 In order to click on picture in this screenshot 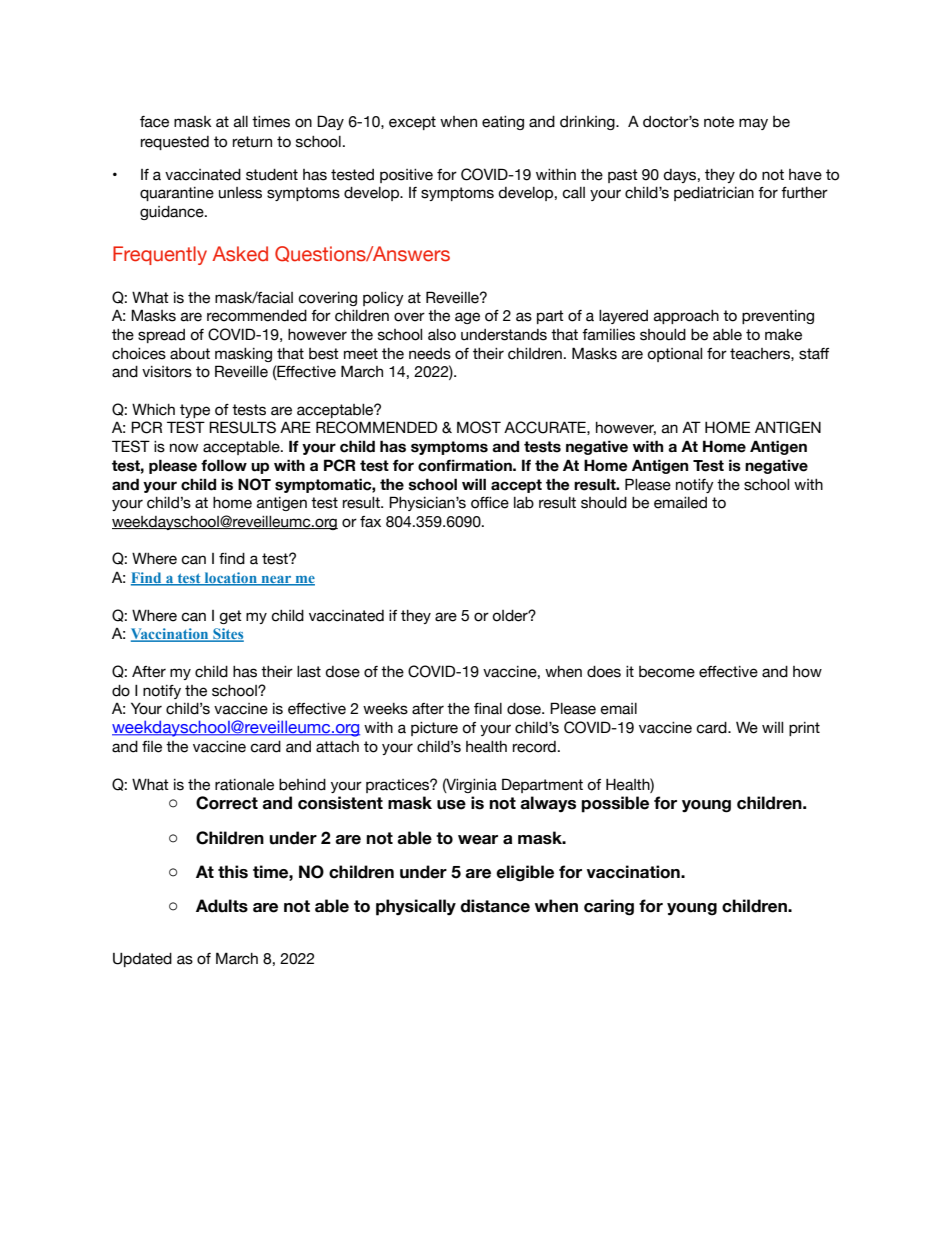, I will do `click(434, 729)`.
